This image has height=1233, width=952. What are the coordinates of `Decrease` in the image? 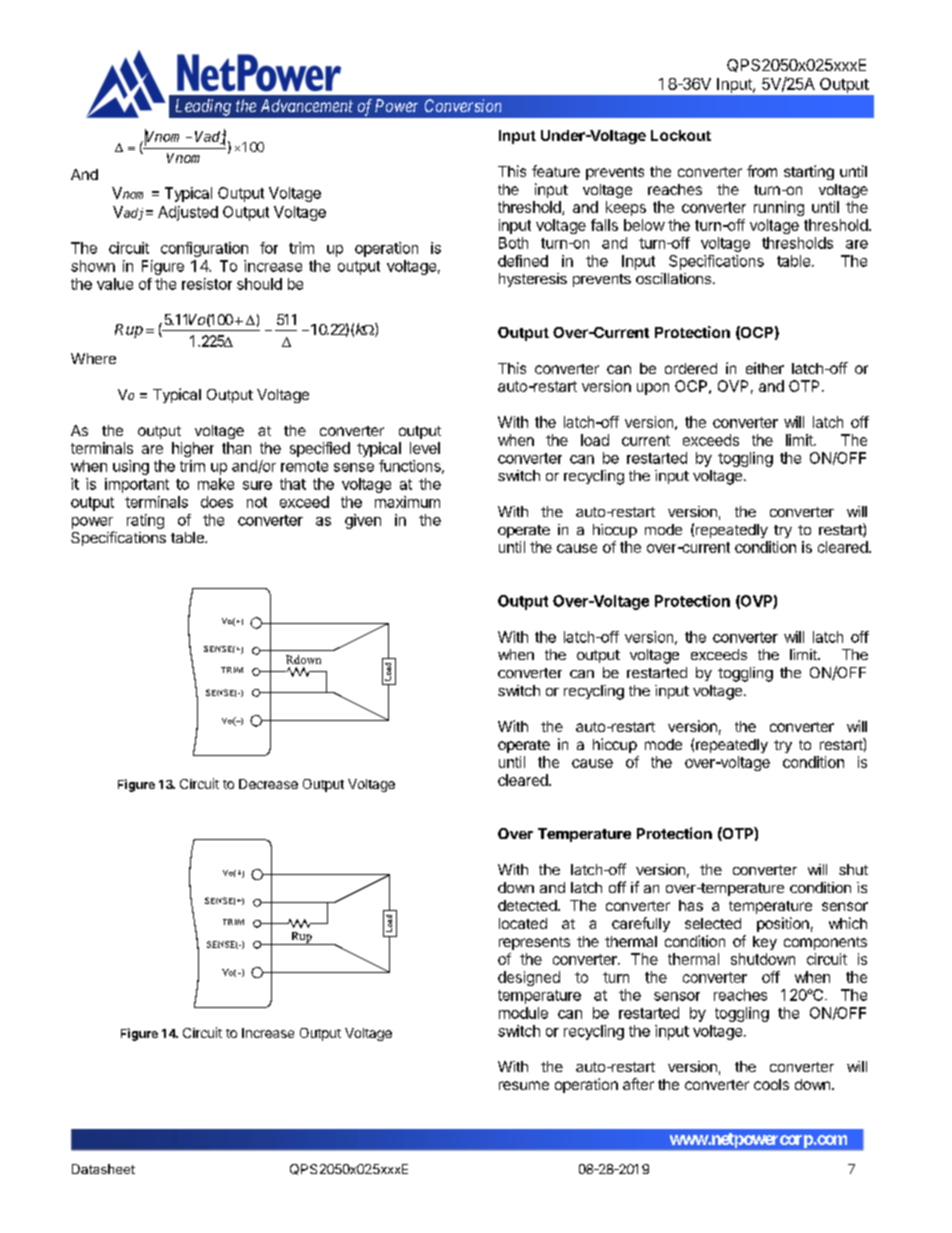 It's located at (268, 784).
